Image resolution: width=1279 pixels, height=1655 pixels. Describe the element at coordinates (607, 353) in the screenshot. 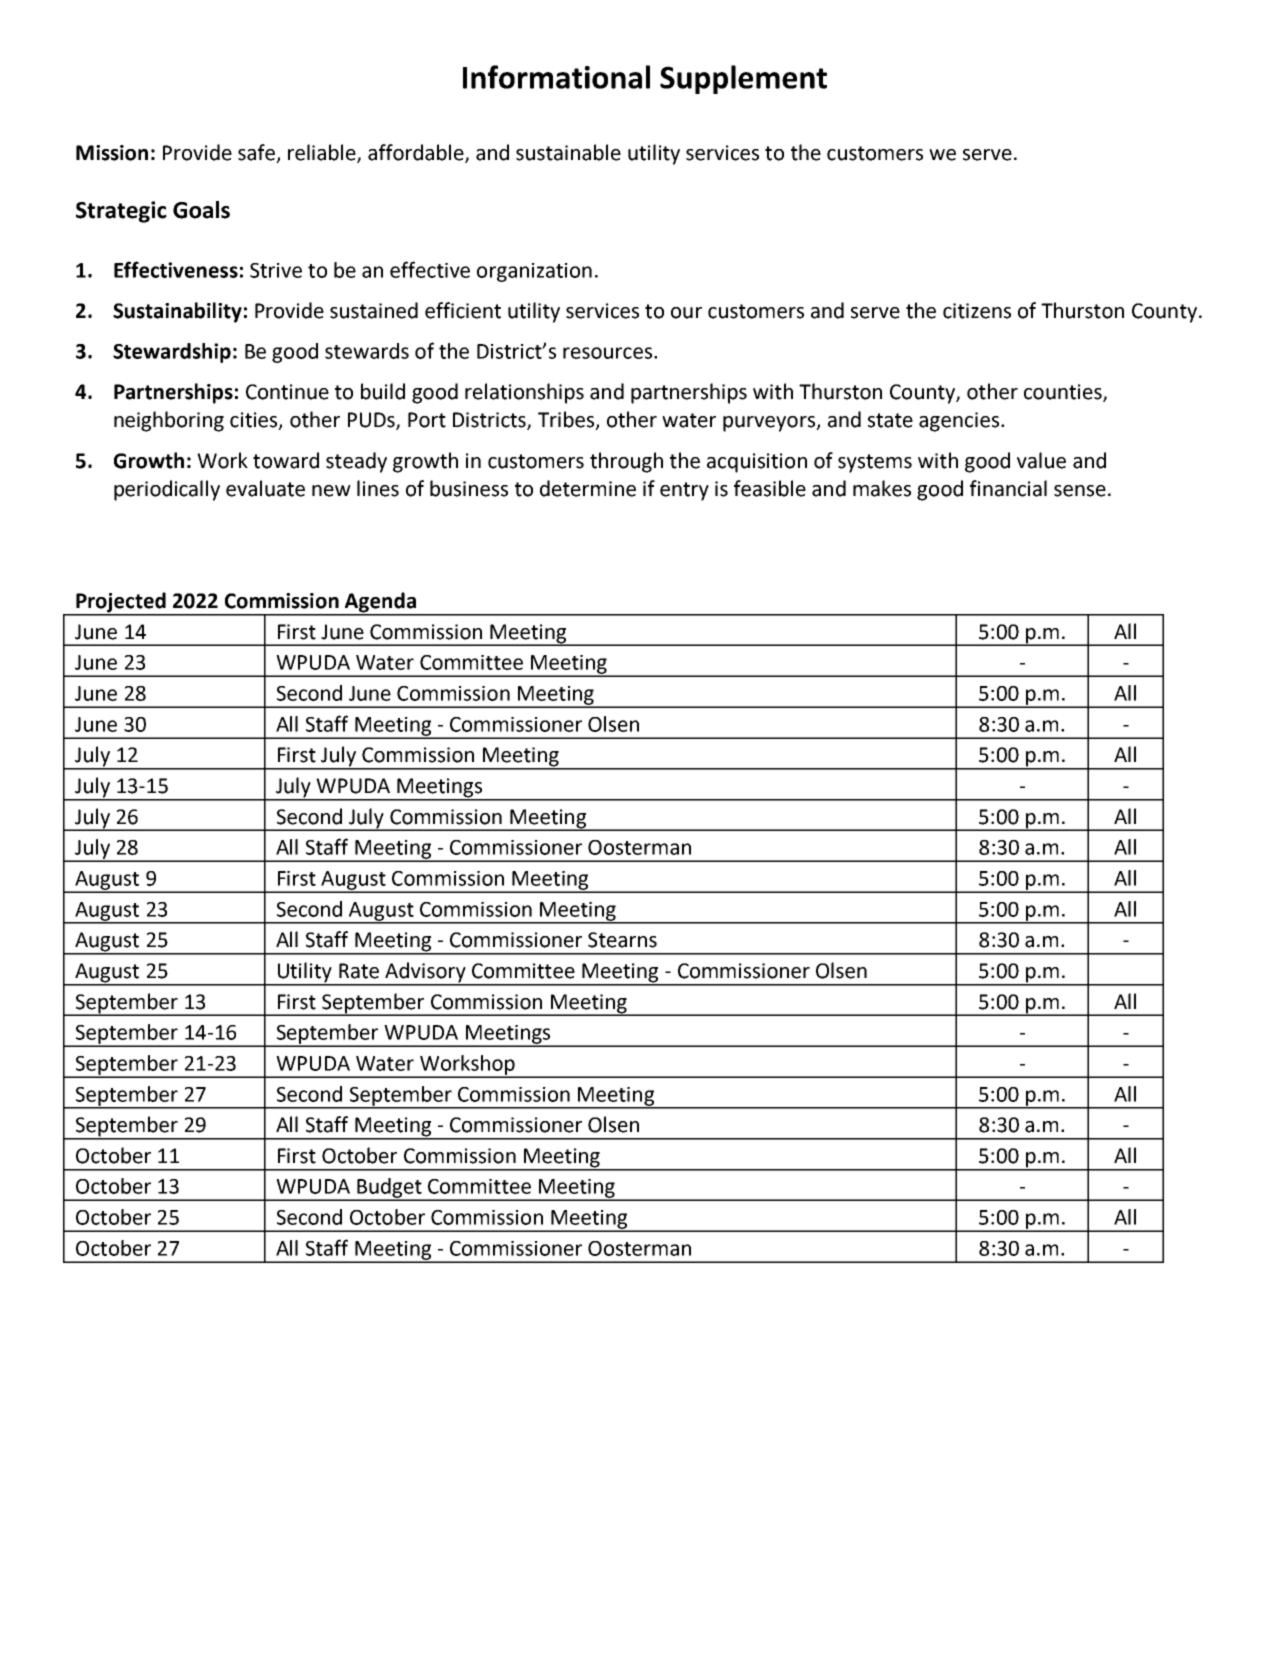

I see `resources` at that location.
